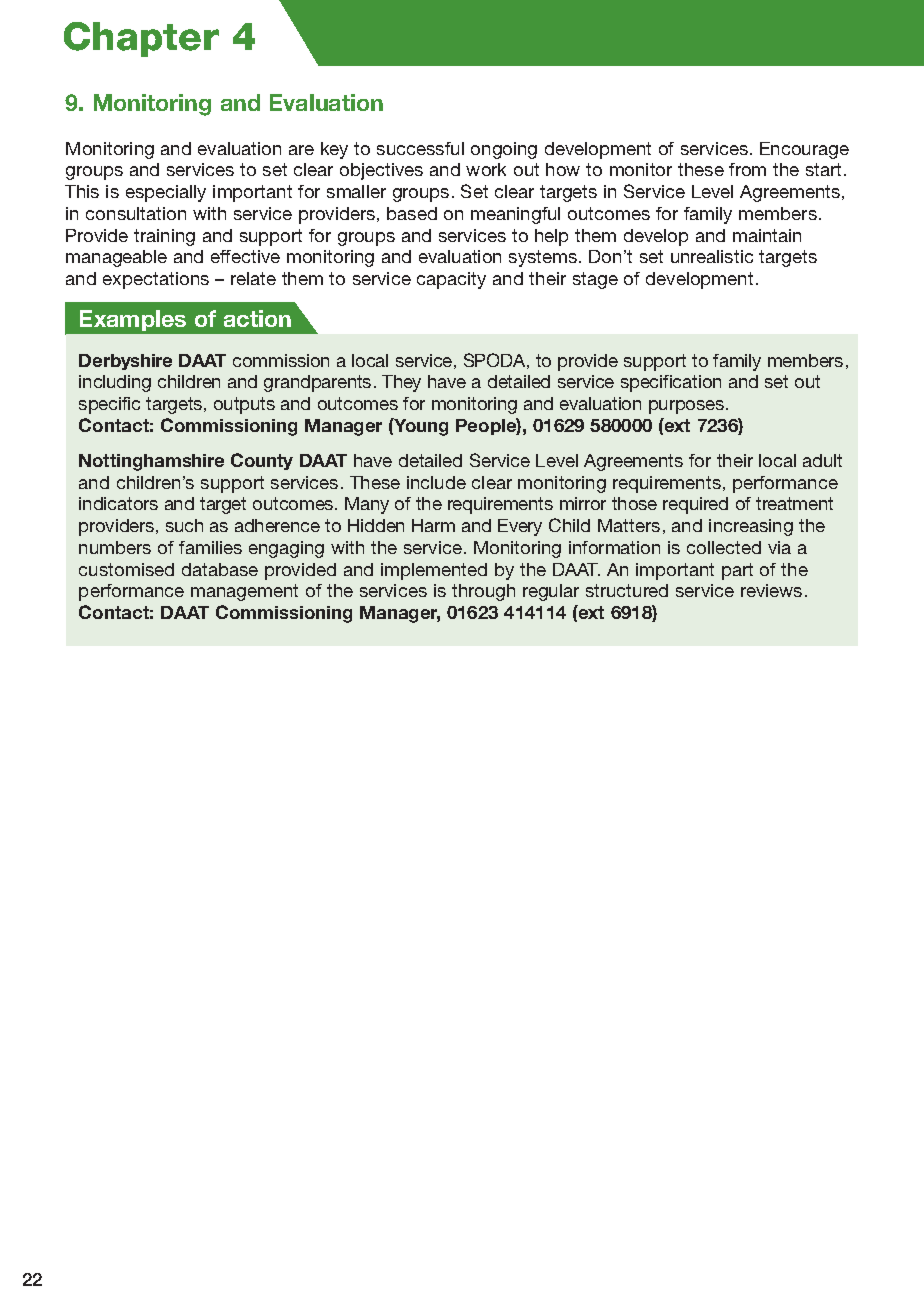 The width and height of the page is (924, 1308). Describe the element at coordinates (166, 193) in the page. I see `especially` at that location.
